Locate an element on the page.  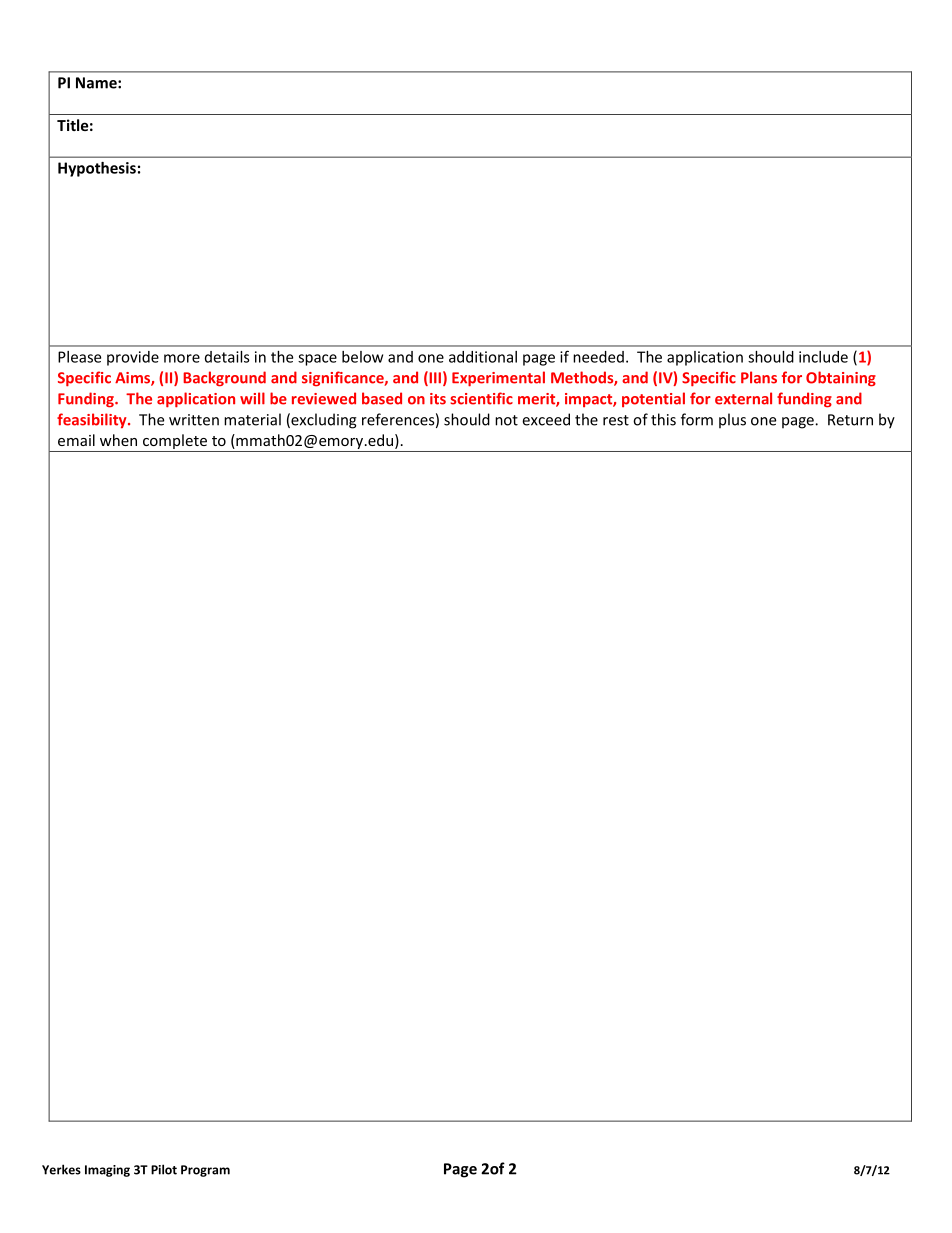
Pilot is located at coordinates (164, 1169).
